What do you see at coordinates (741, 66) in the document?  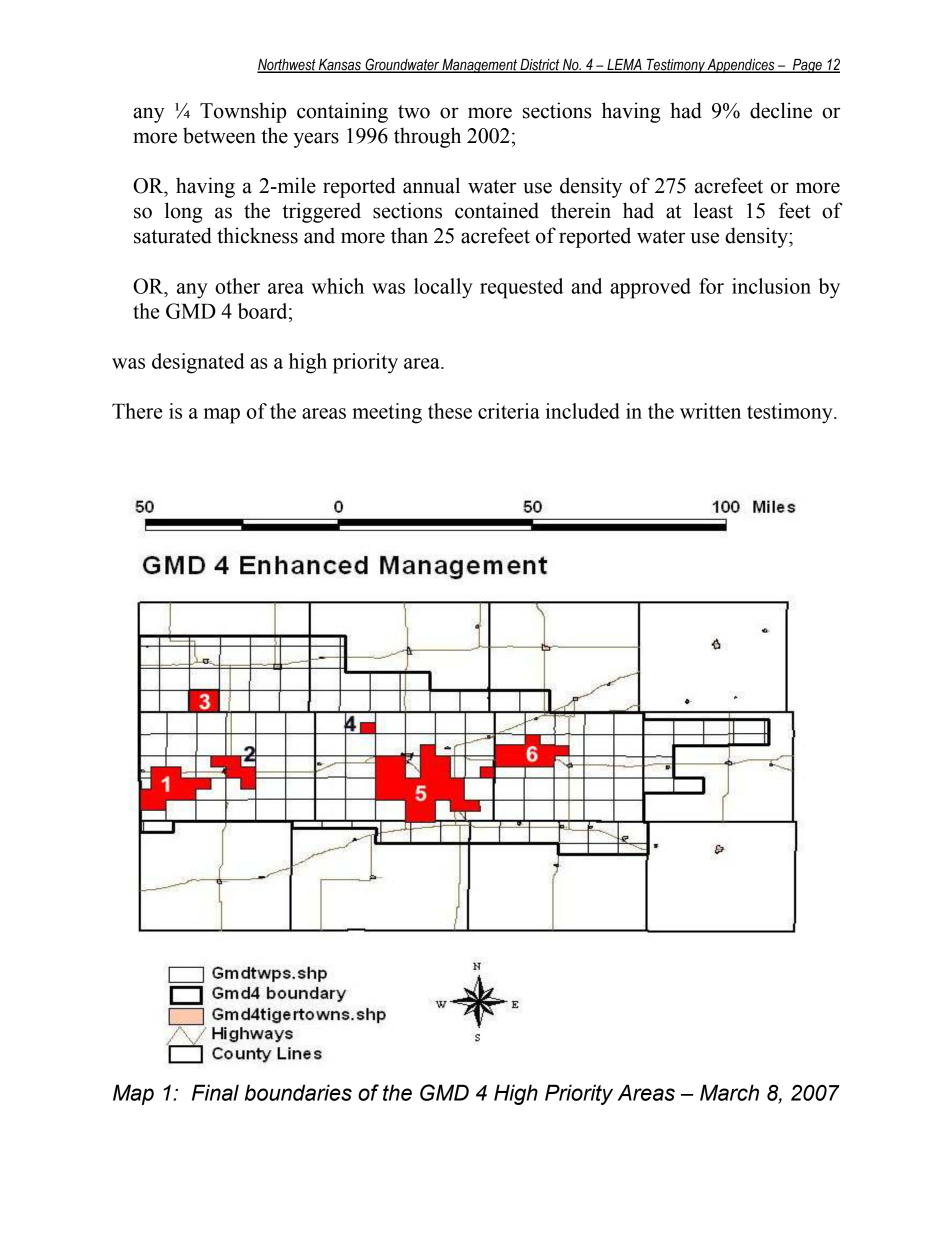 I see `Appendices` at bounding box center [741, 66].
